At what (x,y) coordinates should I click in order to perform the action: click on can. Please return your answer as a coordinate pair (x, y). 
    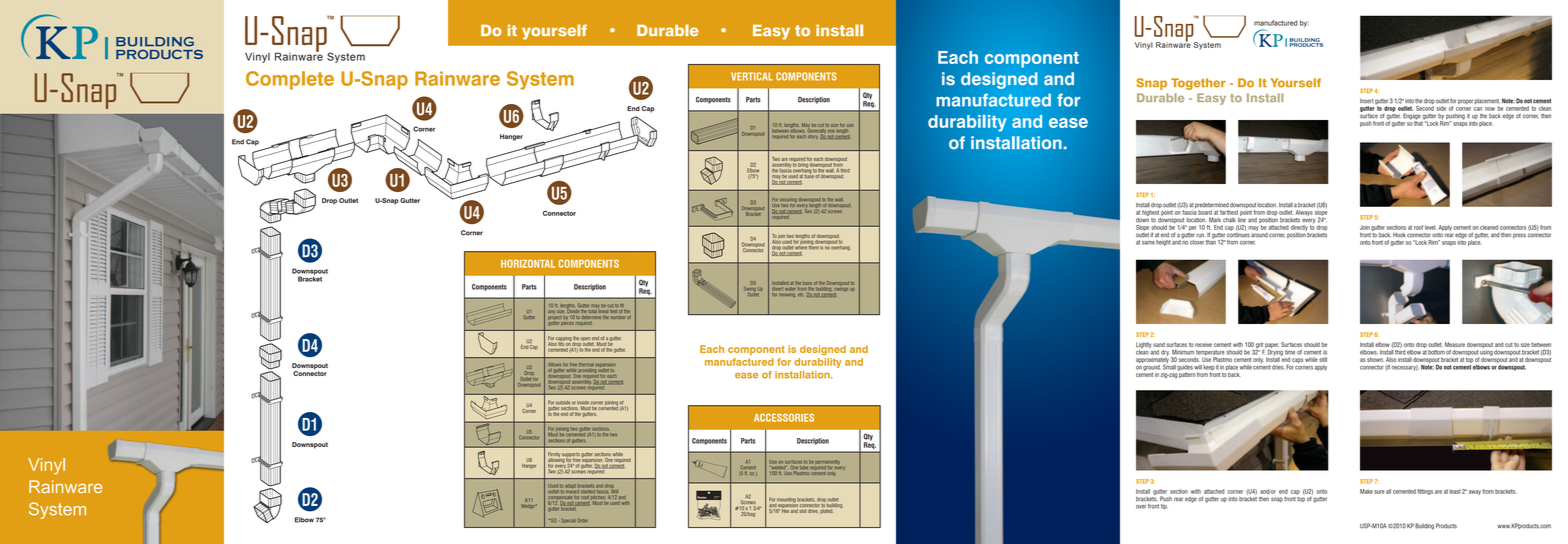
    Looking at the image, I should click on (1478, 109).
